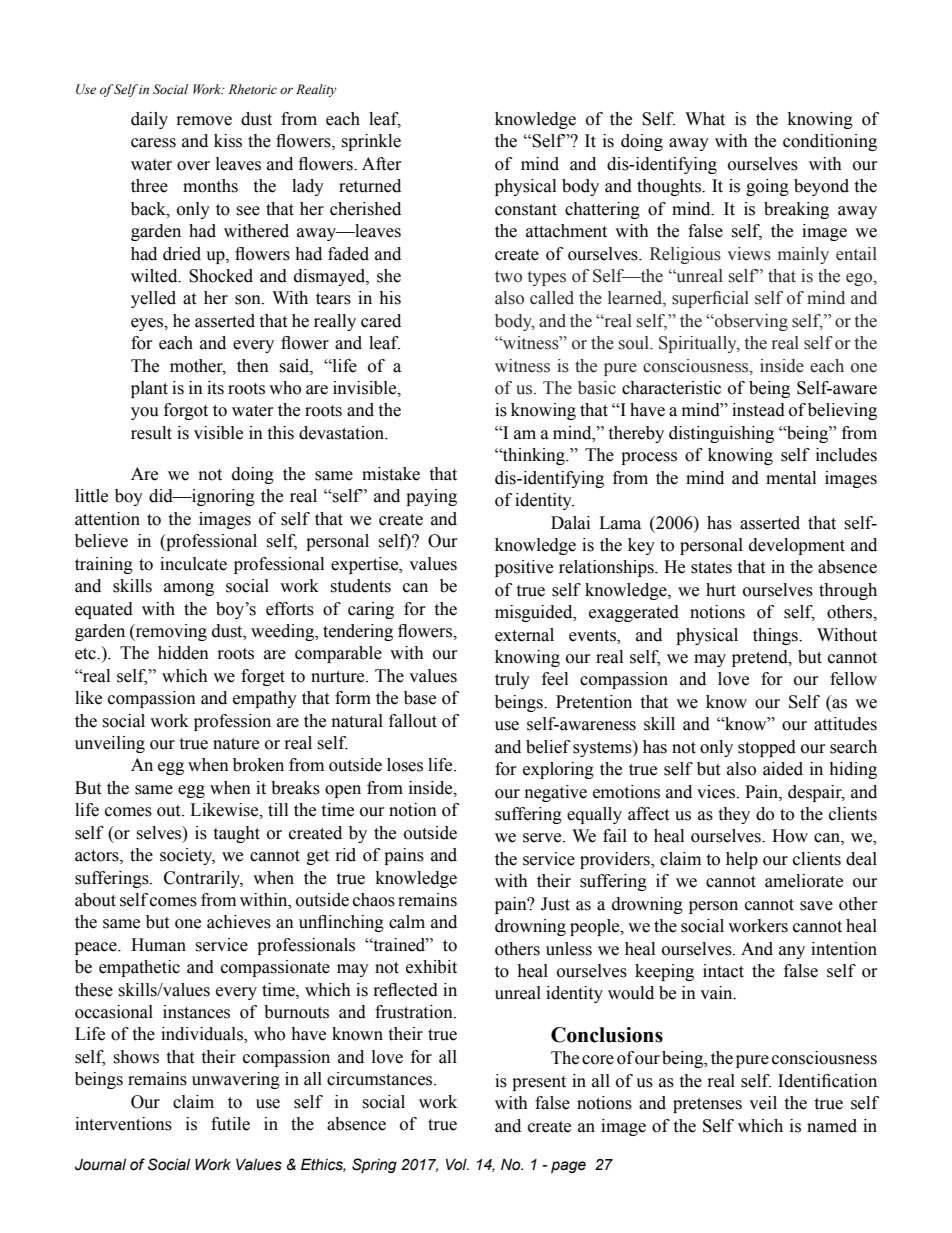  What do you see at coordinates (170, 632) in the screenshot?
I see `removing` at bounding box center [170, 632].
